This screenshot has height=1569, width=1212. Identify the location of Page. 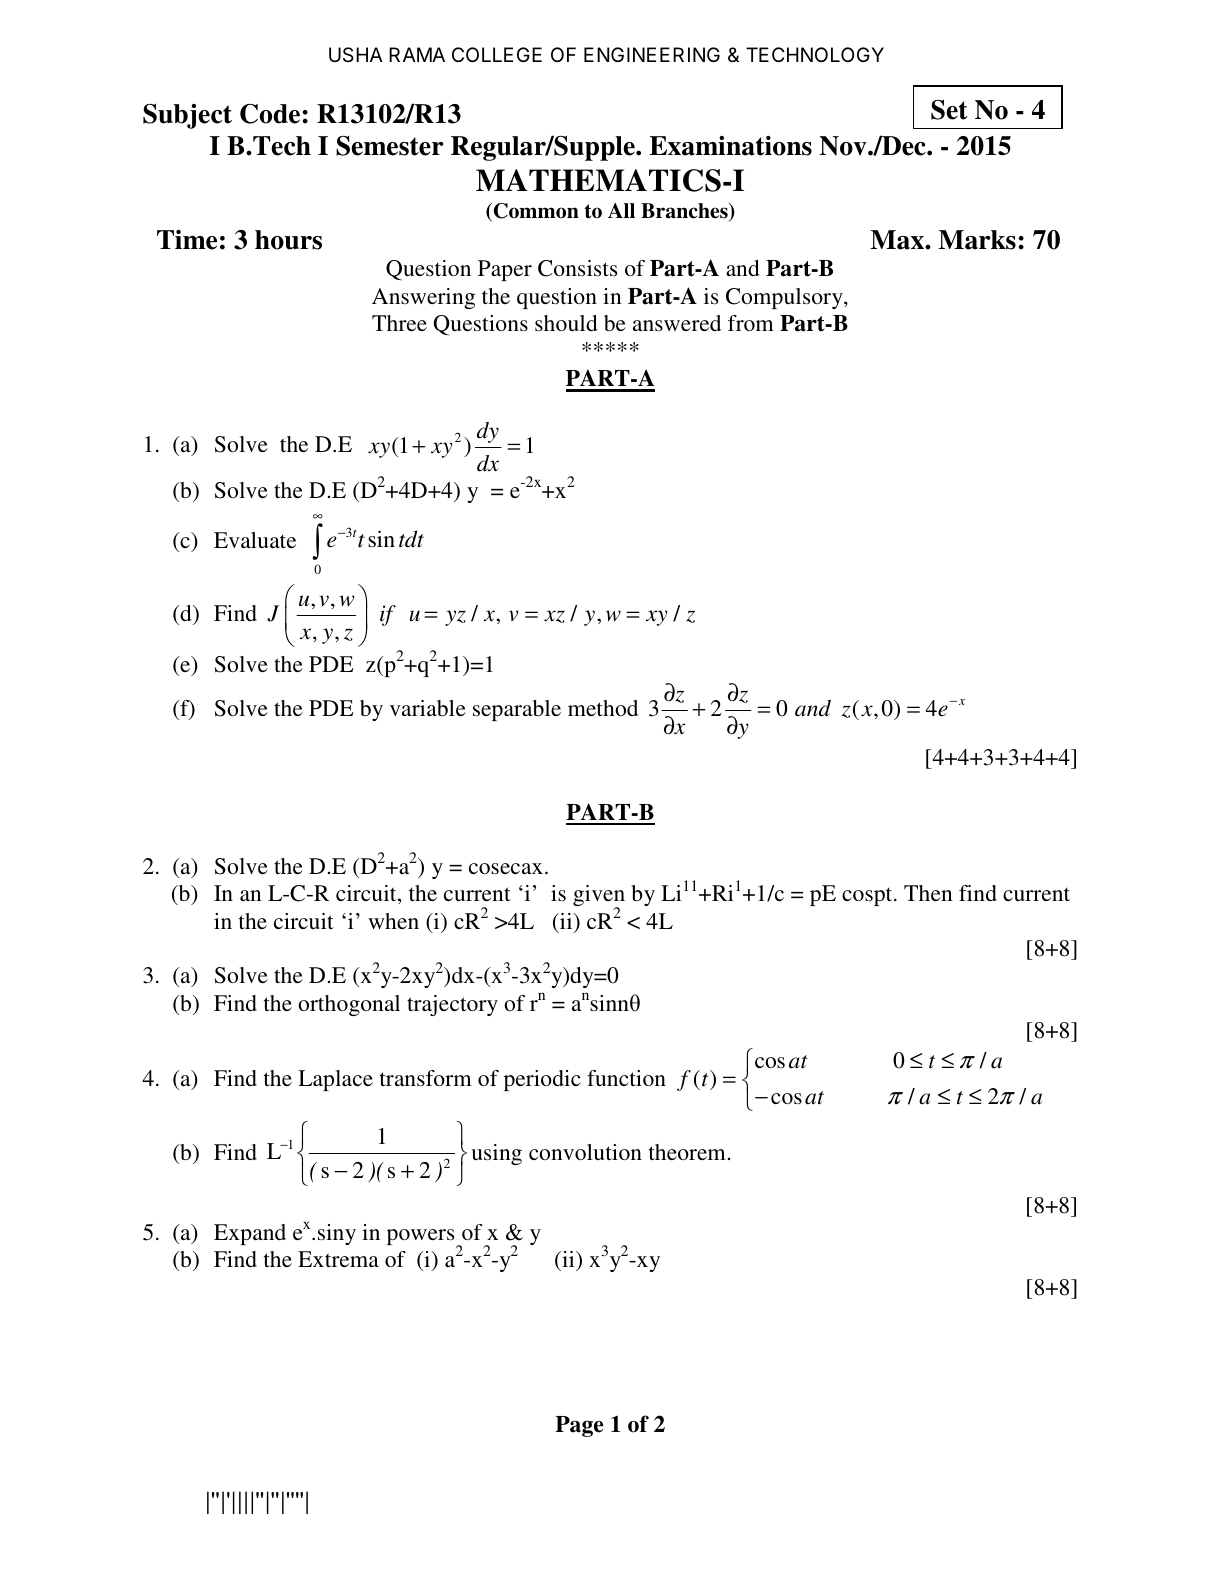
(579, 1426).
